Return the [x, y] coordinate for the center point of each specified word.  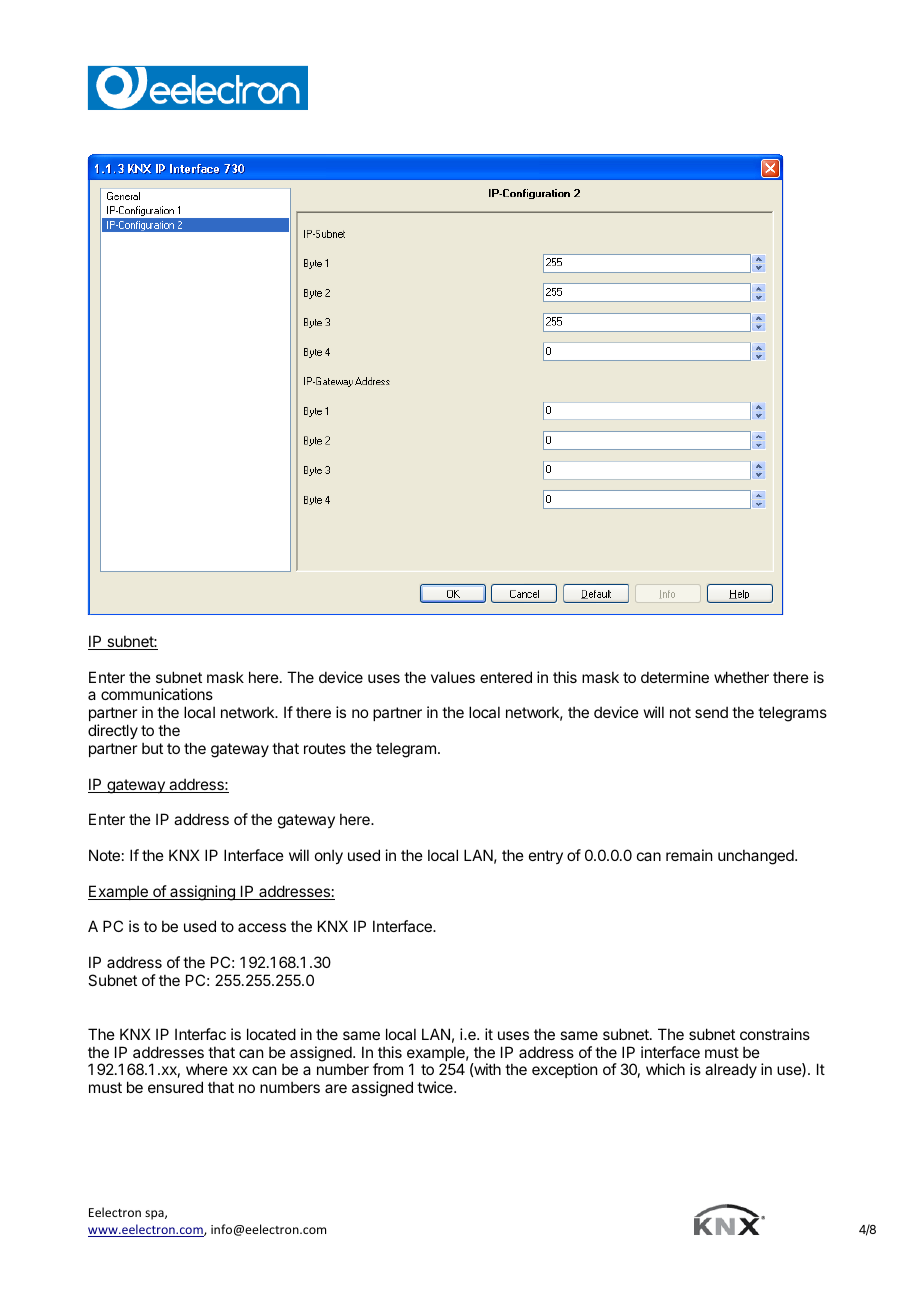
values [453, 677]
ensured [175, 1087]
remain [689, 855]
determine [675, 677]
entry [546, 857]
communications [157, 694]
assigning [202, 893]
